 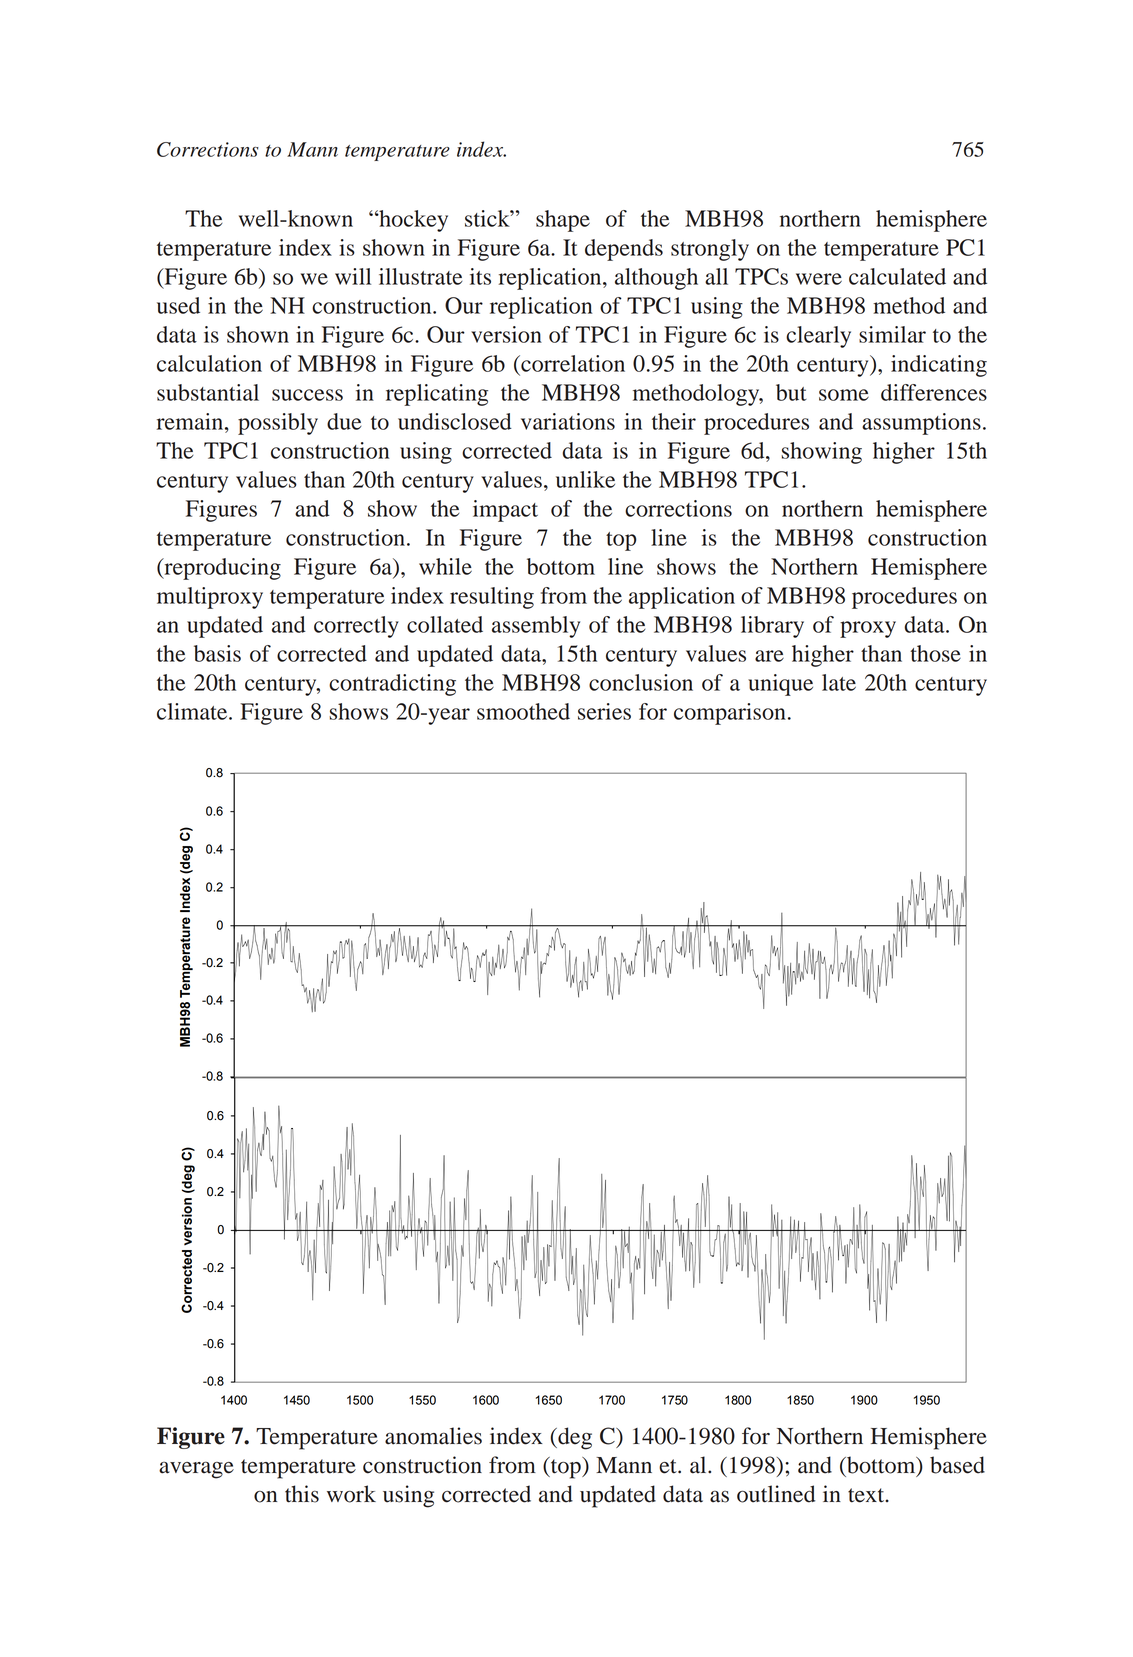 What do you see at coordinates (302, 1494) in the image?
I see `this` at bounding box center [302, 1494].
